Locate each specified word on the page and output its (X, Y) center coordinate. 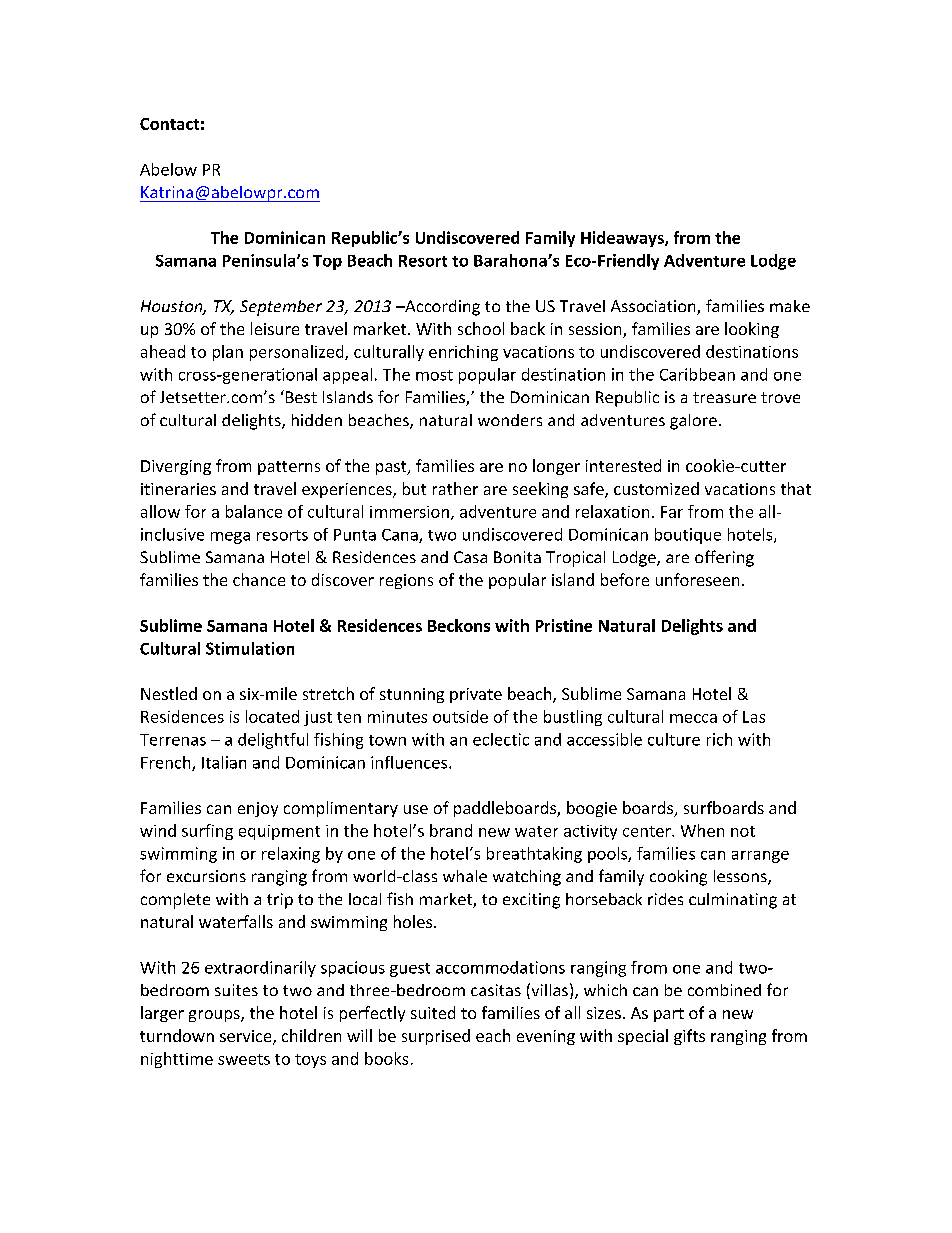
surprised (436, 1037)
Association (654, 307)
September (281, 308)
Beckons (459, 625)
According (441, 308)
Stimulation (250, 648)
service (247, 1037)
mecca (693, 718)
